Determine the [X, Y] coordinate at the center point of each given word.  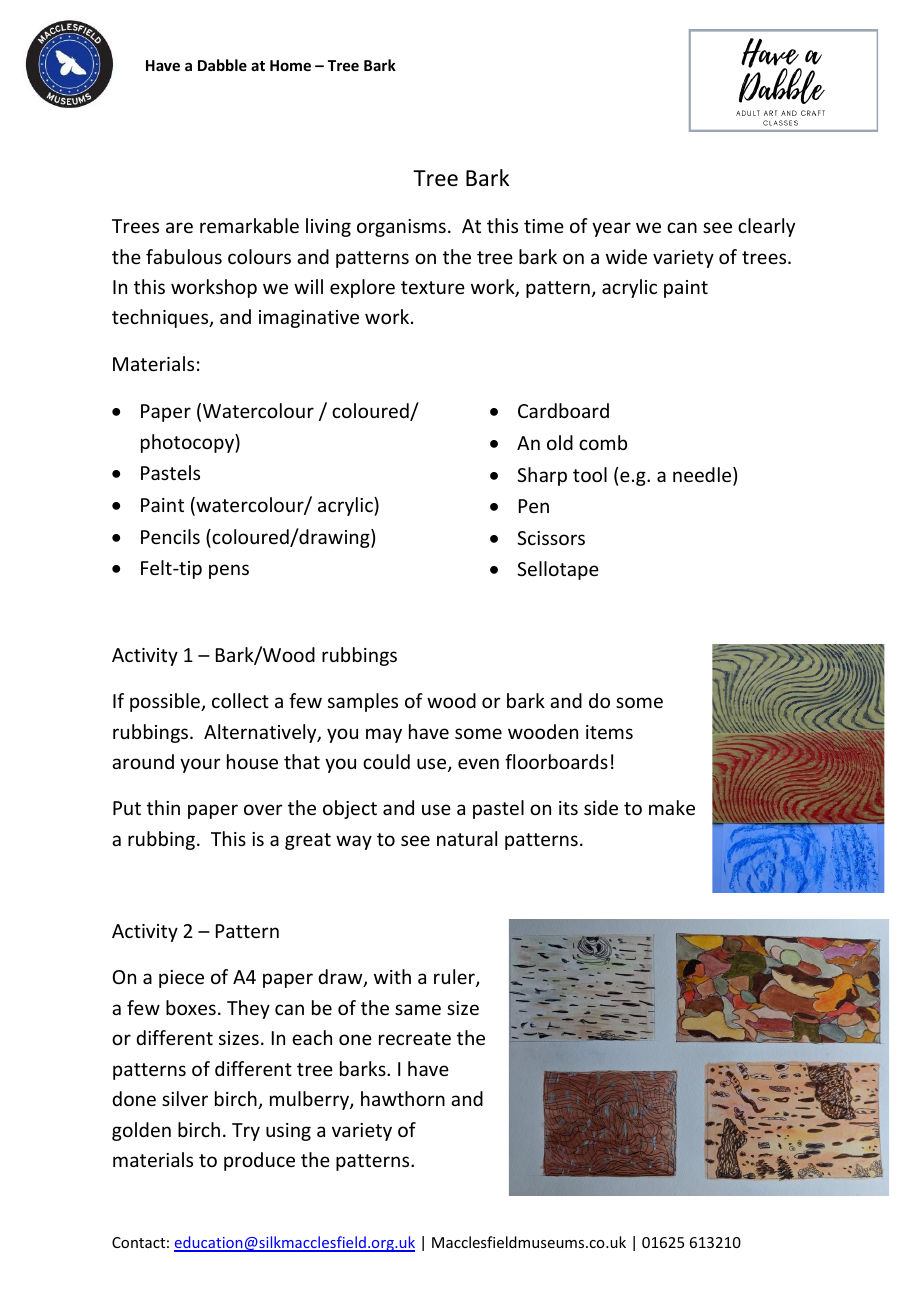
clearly [766, 227]
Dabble [222, 65]
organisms [401, 228]
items [609, 732]
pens [229, 571]
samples [363, 702]
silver [185, 1098]
